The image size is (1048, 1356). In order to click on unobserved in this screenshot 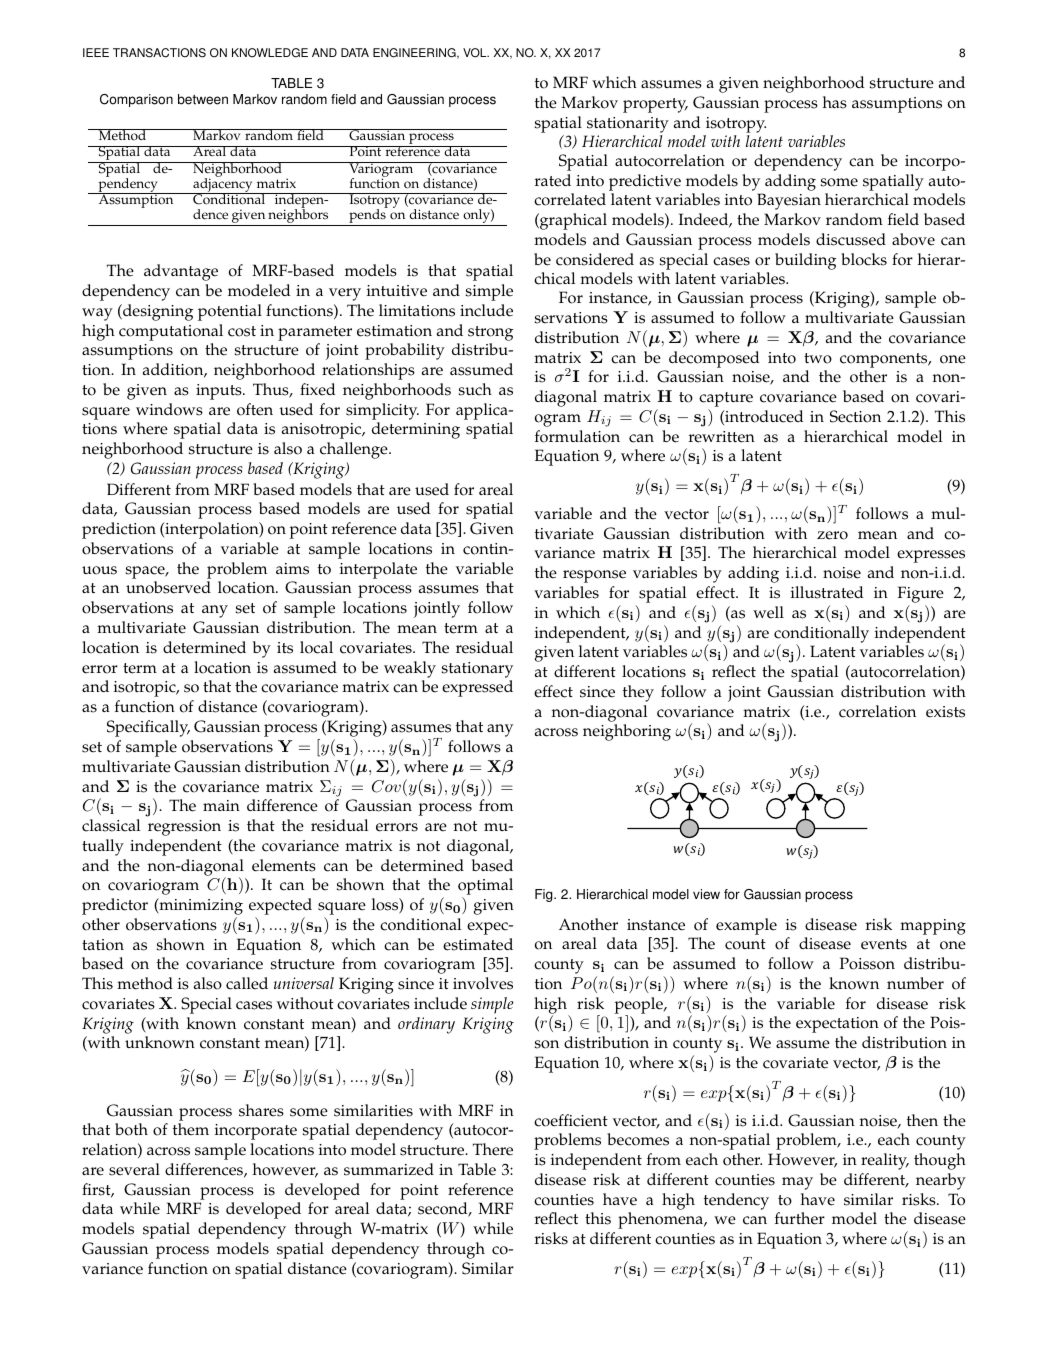, I will do `click(168, 587)`.
